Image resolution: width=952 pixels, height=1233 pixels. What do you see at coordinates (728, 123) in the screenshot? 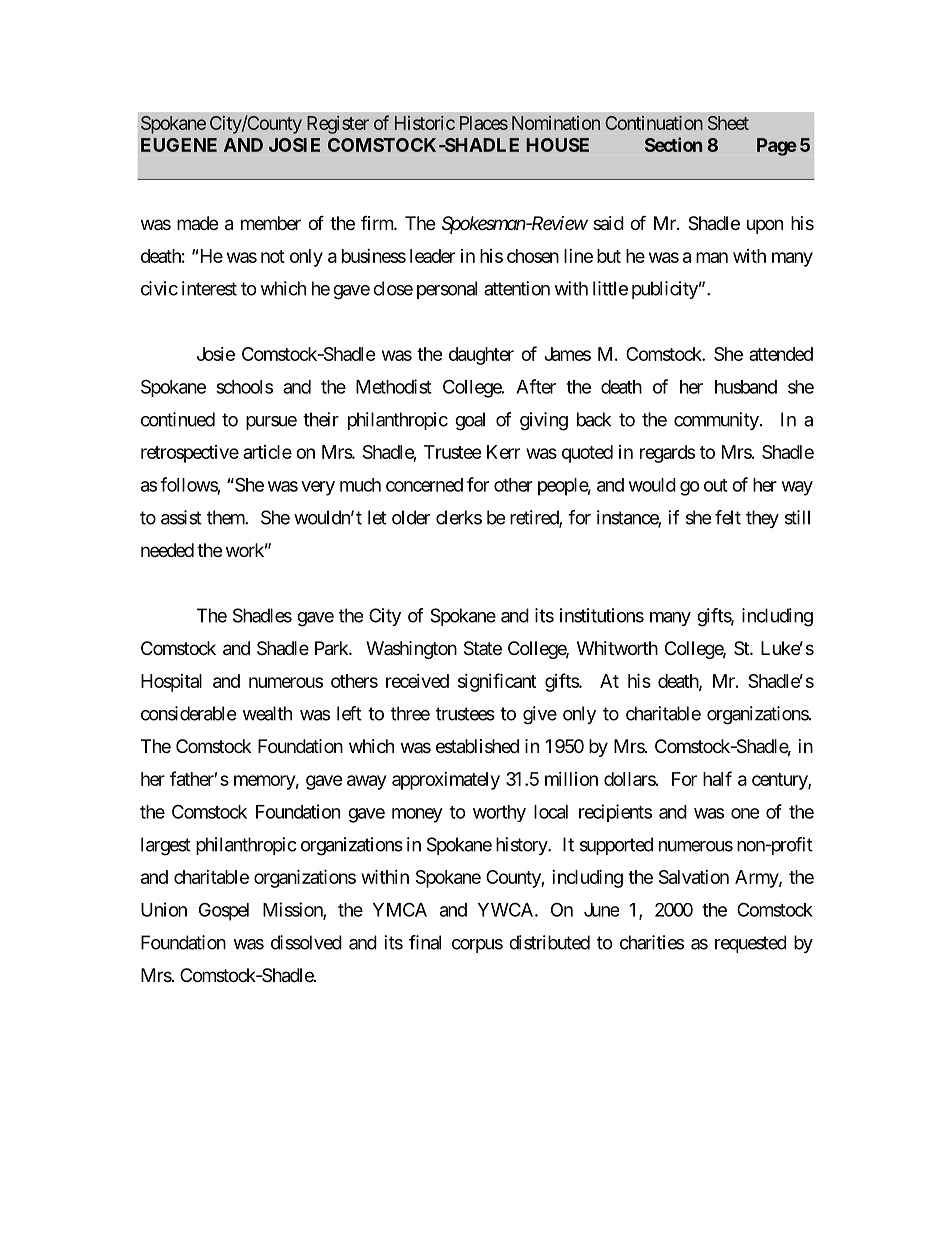
I see `Sheet` at bounding box center [728, 123].
